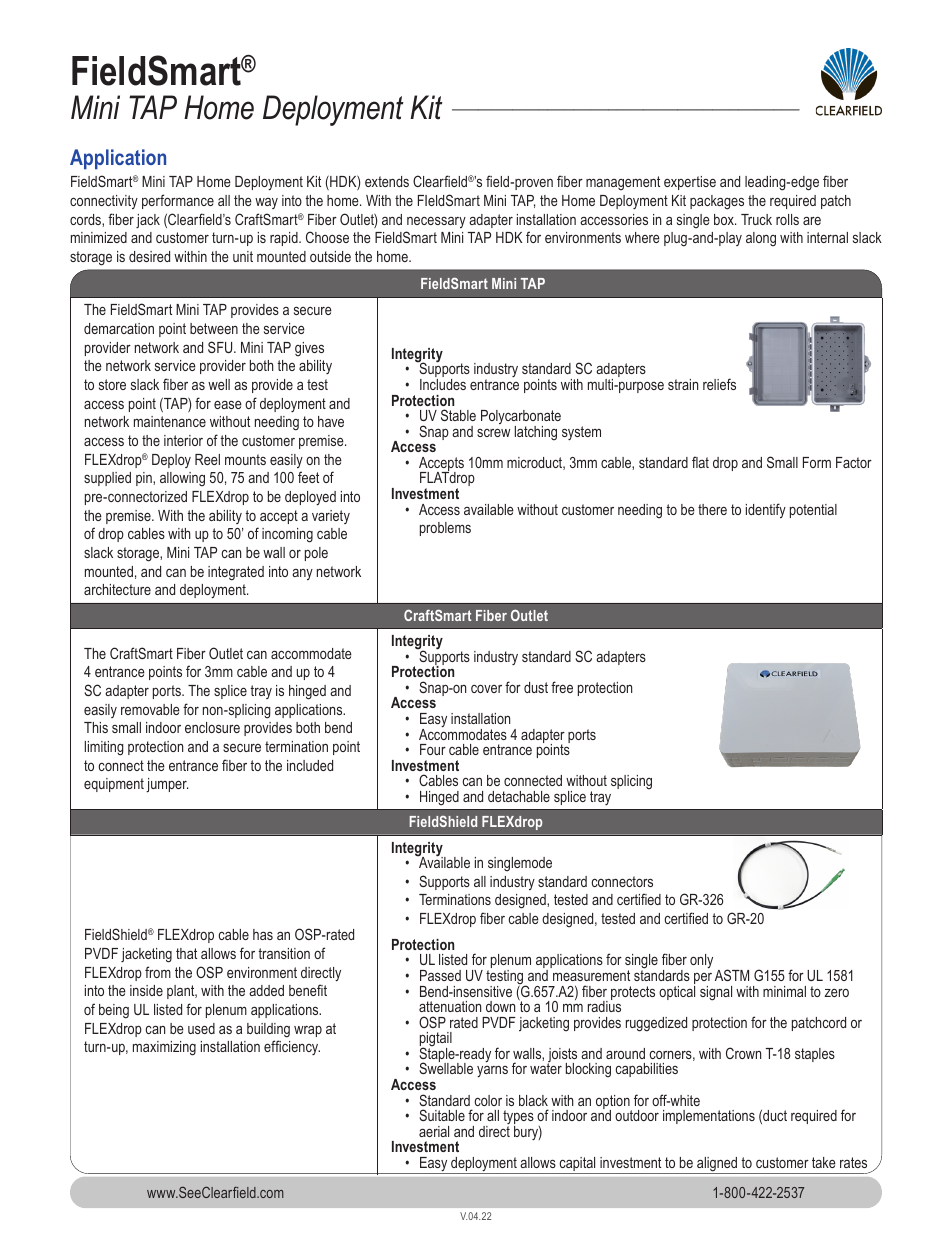 The image size is (952, 1233). Describe the element at coordinates (164, 1048) in the document. I see `maximizing` at that location.
